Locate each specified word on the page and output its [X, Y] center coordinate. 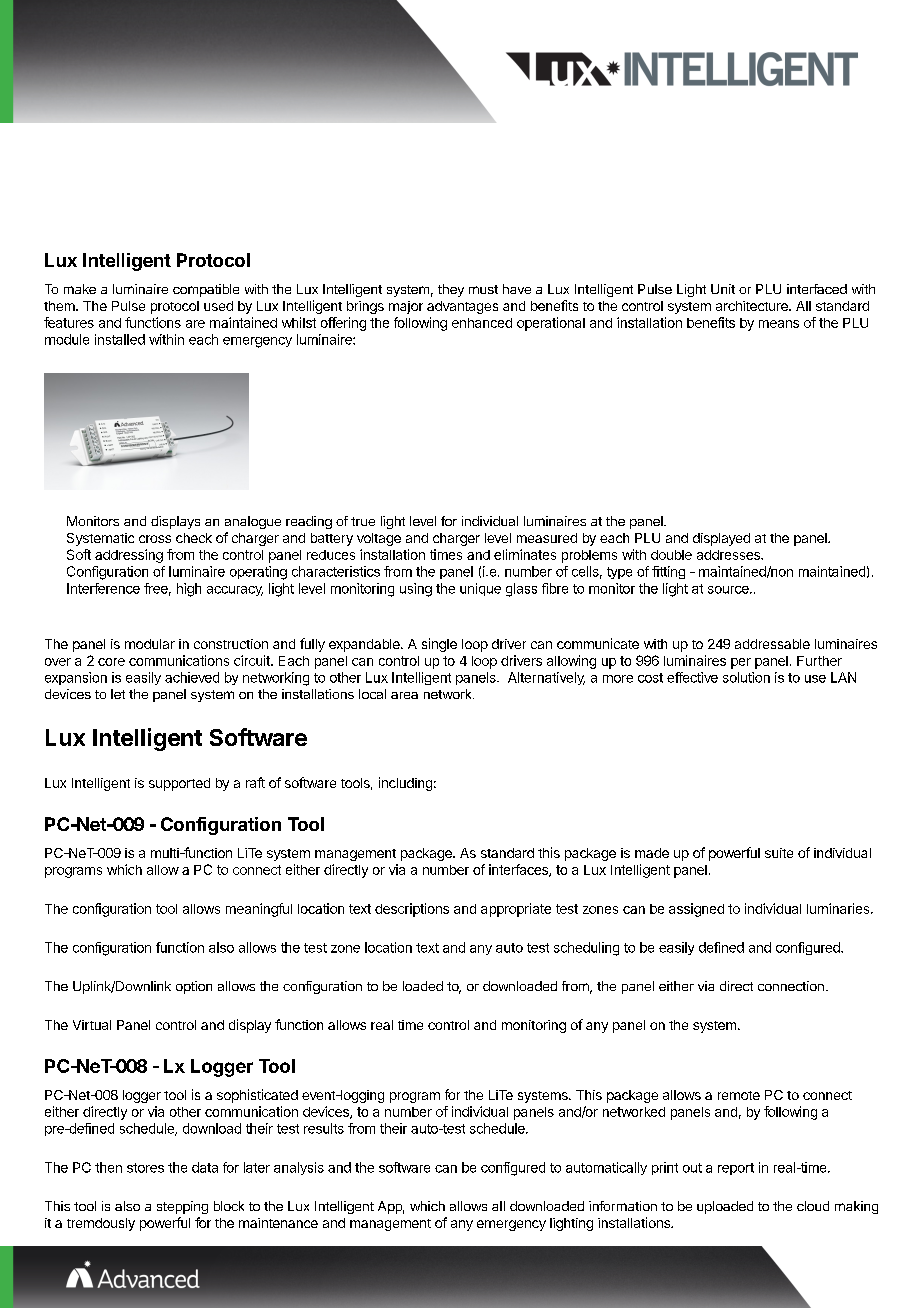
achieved [192, 677]
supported [179, 784]
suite [779, 853]
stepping [182, 1207]
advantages [462, 307]
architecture [753, 306]
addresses [729, 555]
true [363, 521]
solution [746, 677]
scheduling [586, 949]
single [439, 645]
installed [120, 339]
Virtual [92, 1025]
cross [155, 539]
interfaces [519, 870]
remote [739, 1095]
